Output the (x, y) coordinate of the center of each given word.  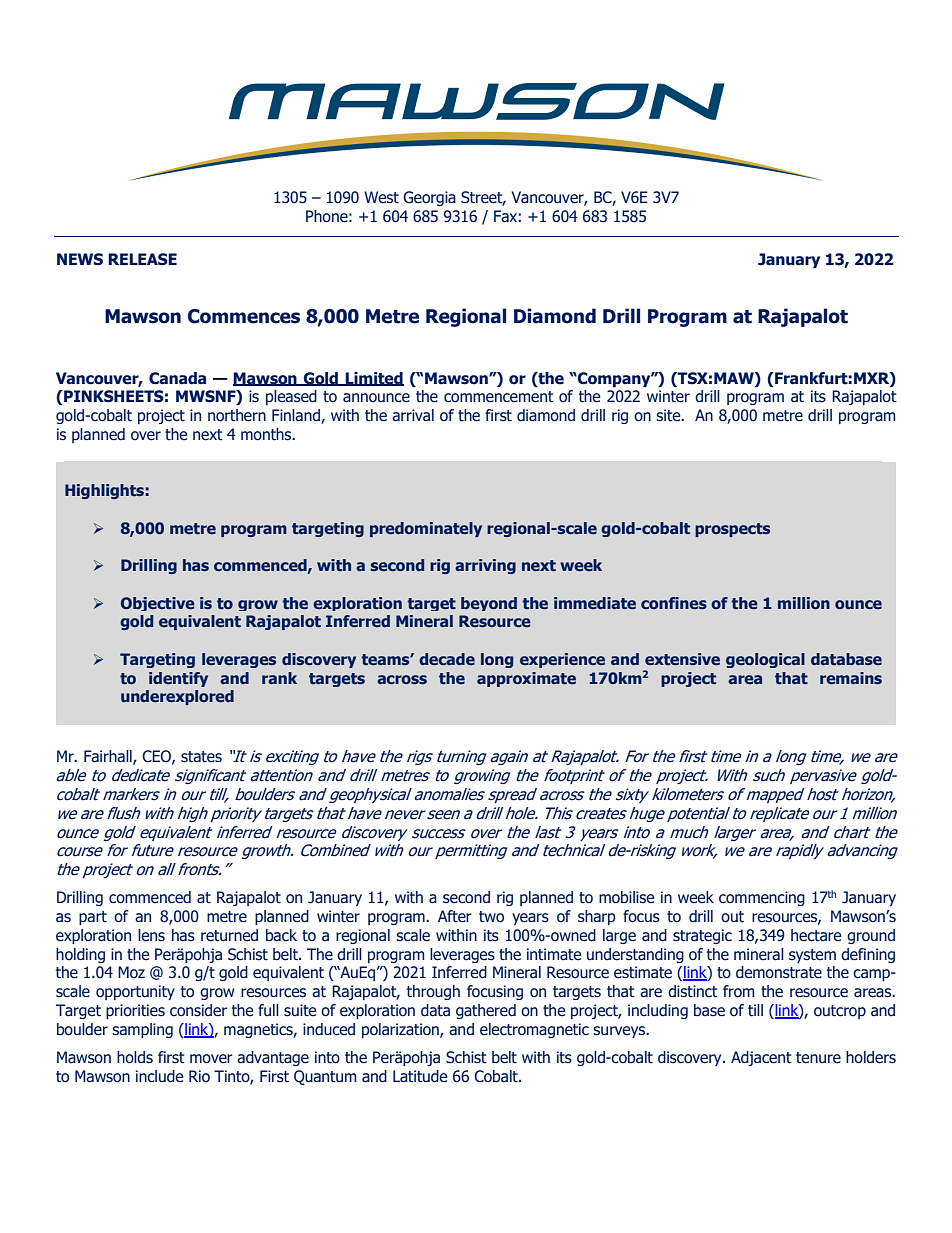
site (669, 415)
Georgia (429, 198)
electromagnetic (534, 1030)
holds (135, 1057)
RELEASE (142, 259)
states (201, 757)
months (267, 434)
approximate (526, 679)
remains (851, 678)
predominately (426, 529)
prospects (732, 530)
